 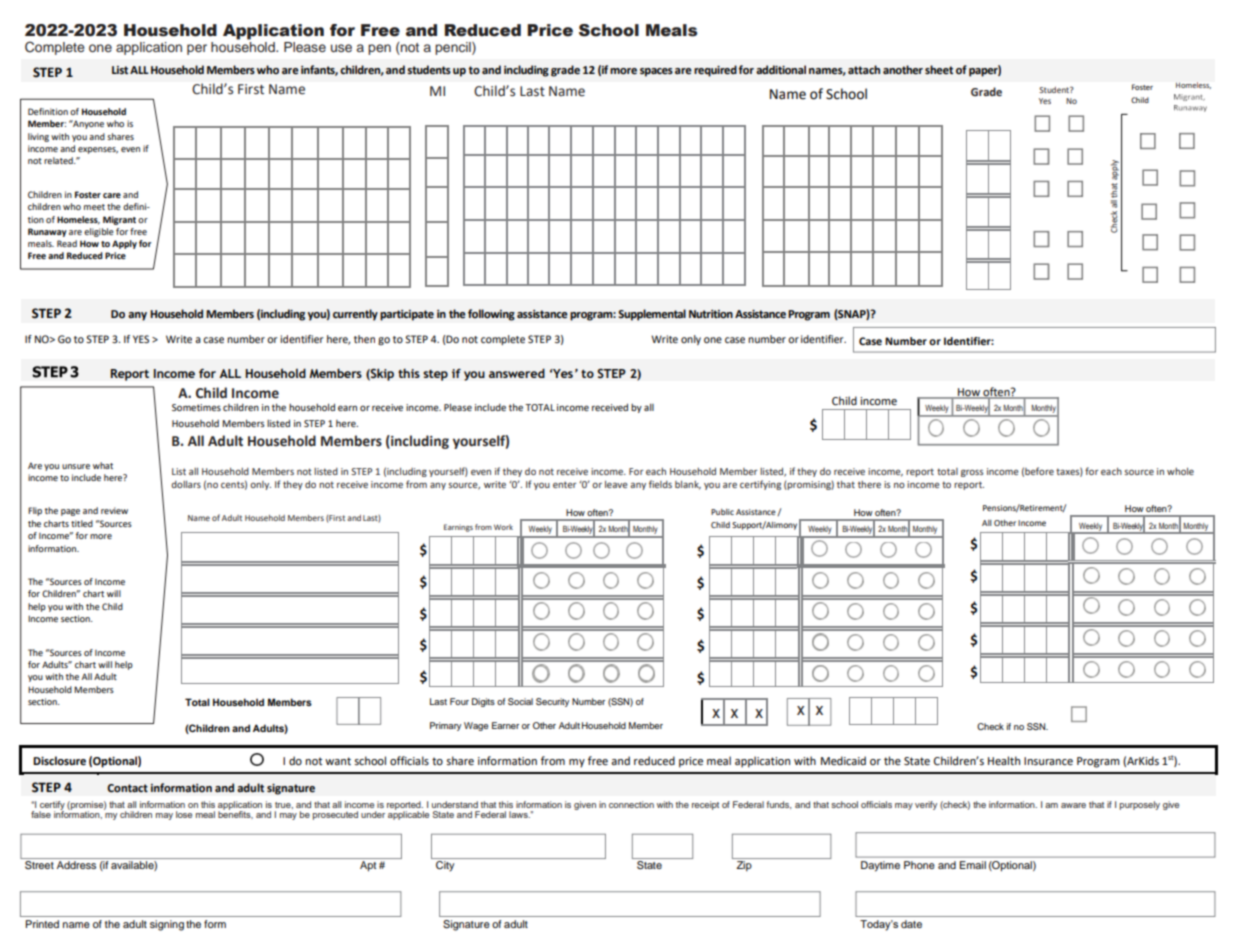 What do you see at coordinates (1048, 761) in the page?
I see `Insurance` at bounding box center [1048, 761].
